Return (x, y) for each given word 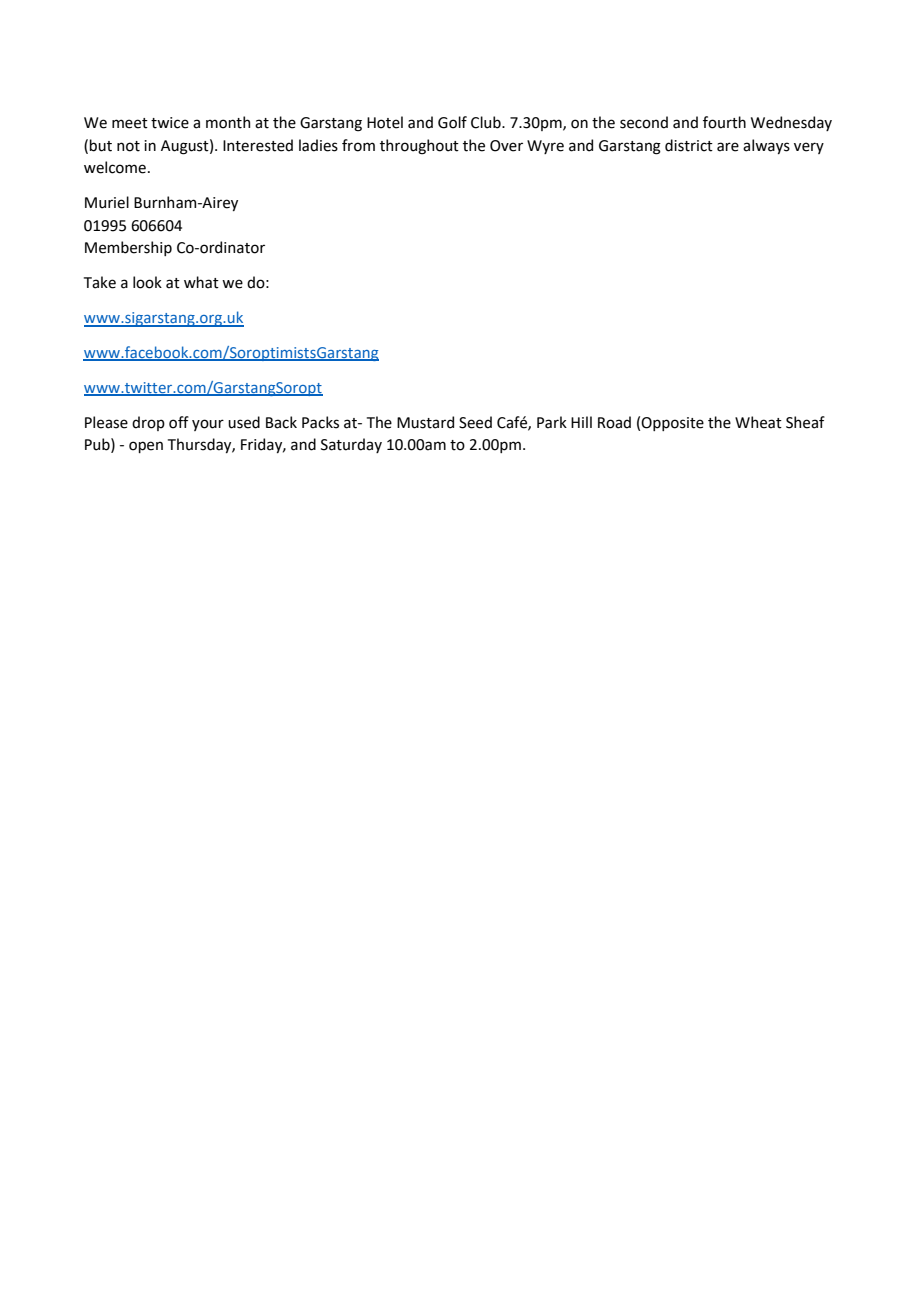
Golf (452, 122)
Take (100, 282)
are (728, 147)
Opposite (672, 424)
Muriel (107, 202)
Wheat (758, 422)
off (179, 422)
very (809, 148)
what (201, 282)
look (147, 282)
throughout (419, 147)
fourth (724, 122)
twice (170, 123)
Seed (475, 422)
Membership (128, 248)
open (146, 447)
